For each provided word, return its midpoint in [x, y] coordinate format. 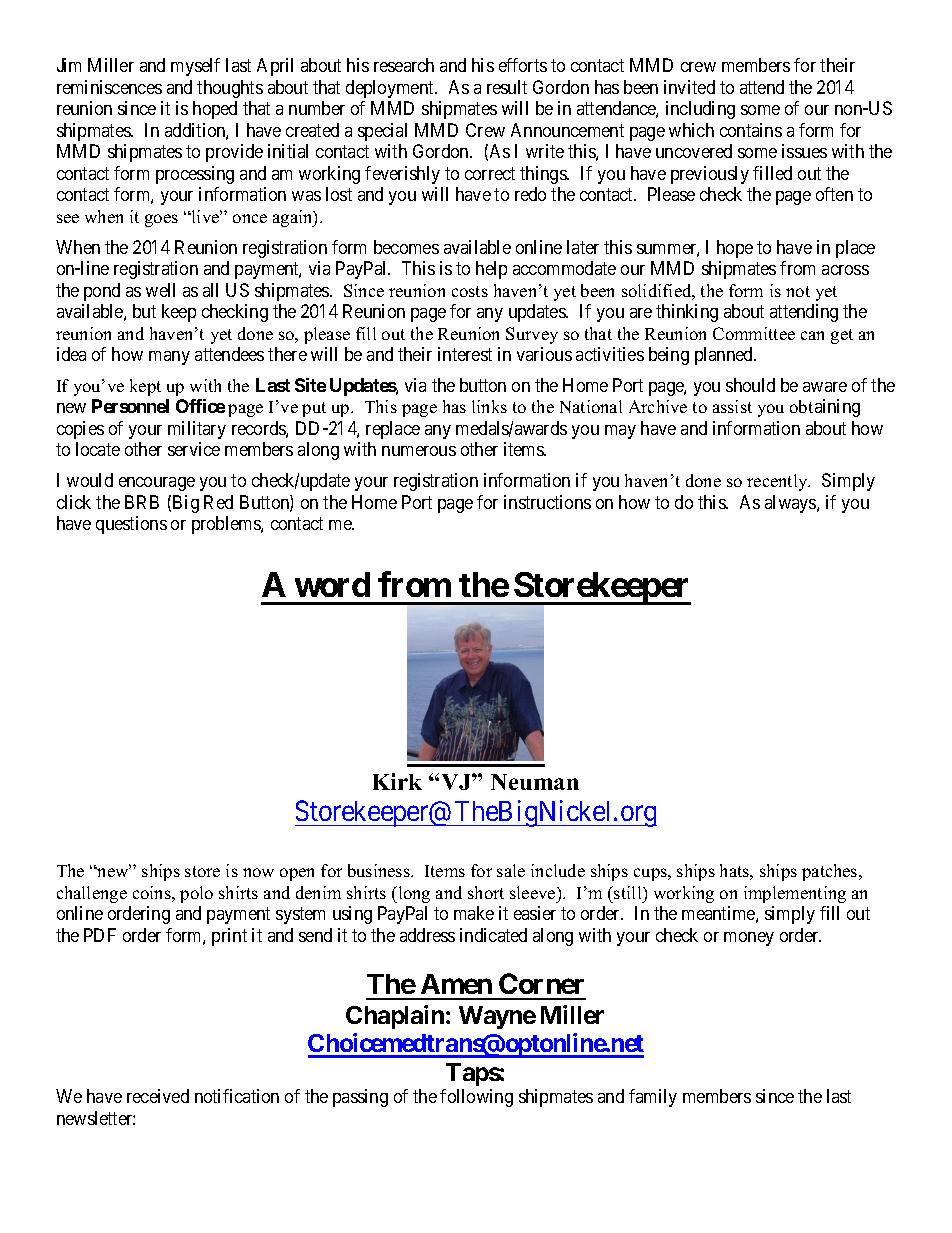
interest [465, 354]
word [332, 584]
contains [751, 130]
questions [131, 525]
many [169, 358]
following [476, 1098]
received [158, 1096]
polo [196, 894]
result [507, 87]
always [791, 504]
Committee [754, 333]
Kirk [397, 781]
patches [831, 872]
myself [195, 67]
